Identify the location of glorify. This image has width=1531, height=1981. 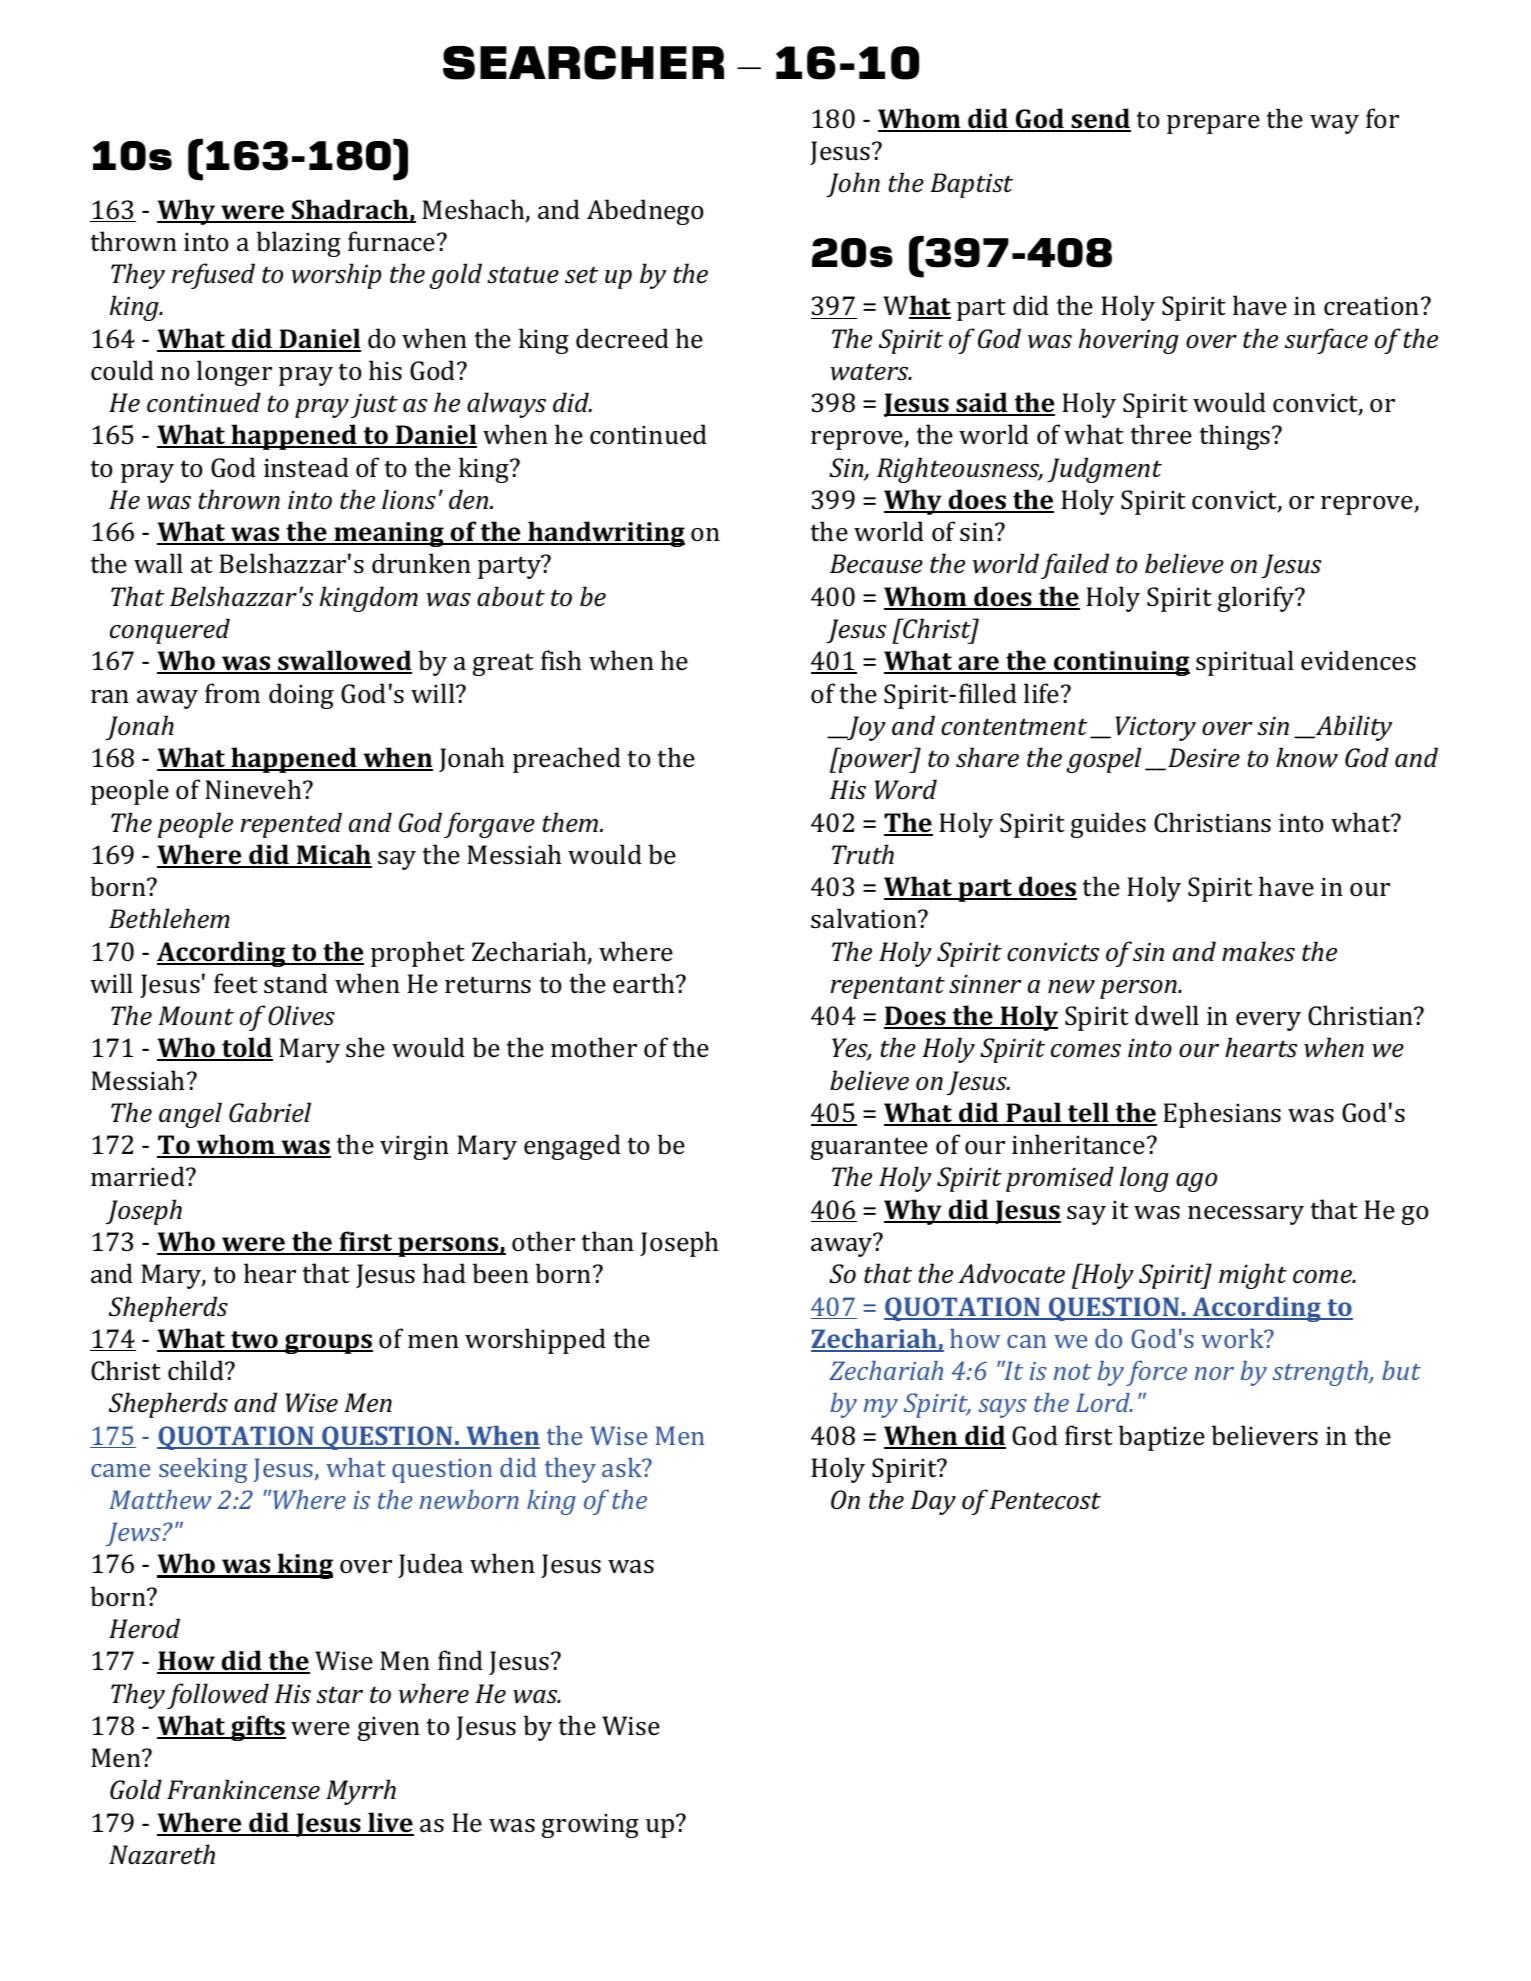
(1257, 599).
